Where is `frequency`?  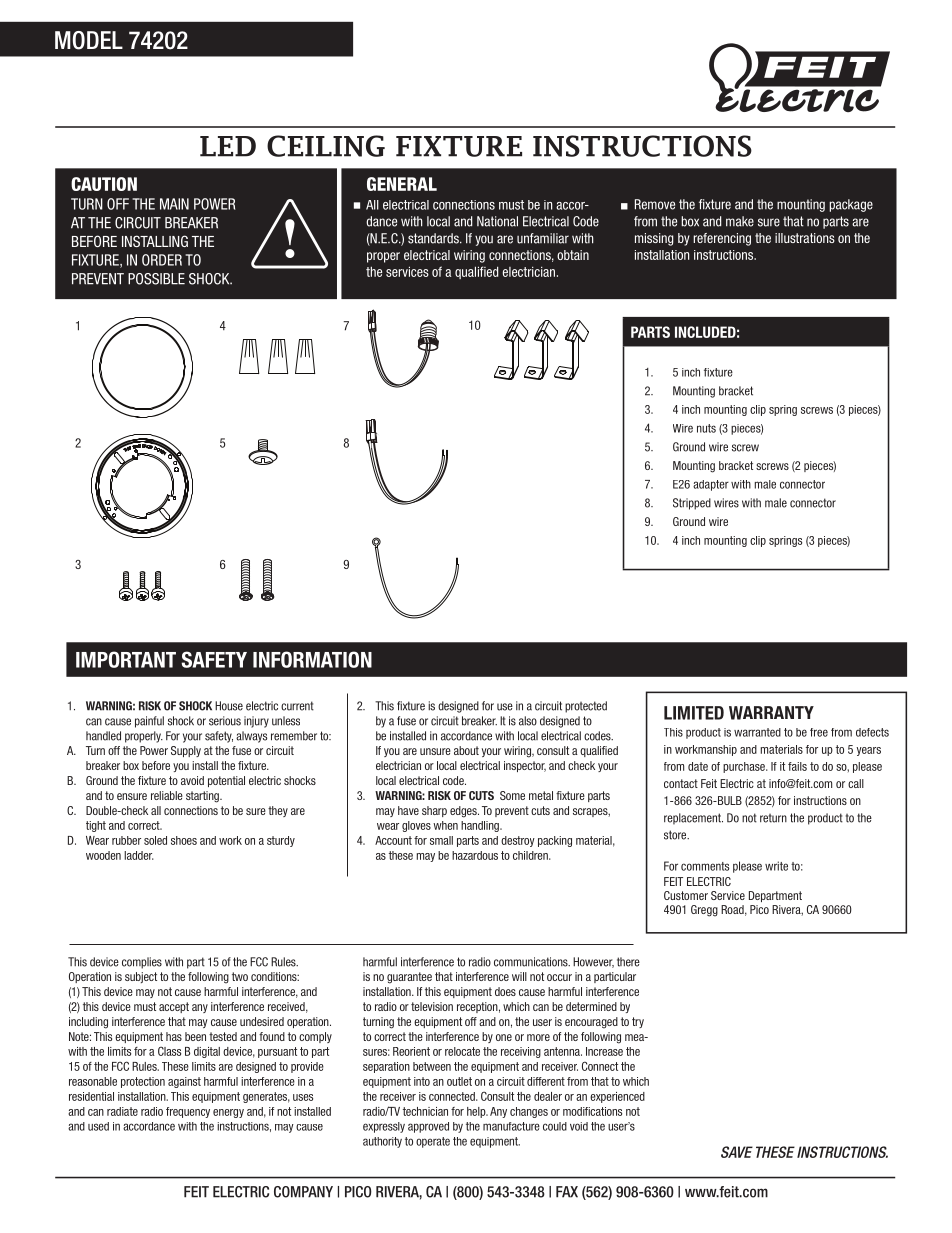
frequency is located at coordinates (188, 1112).
